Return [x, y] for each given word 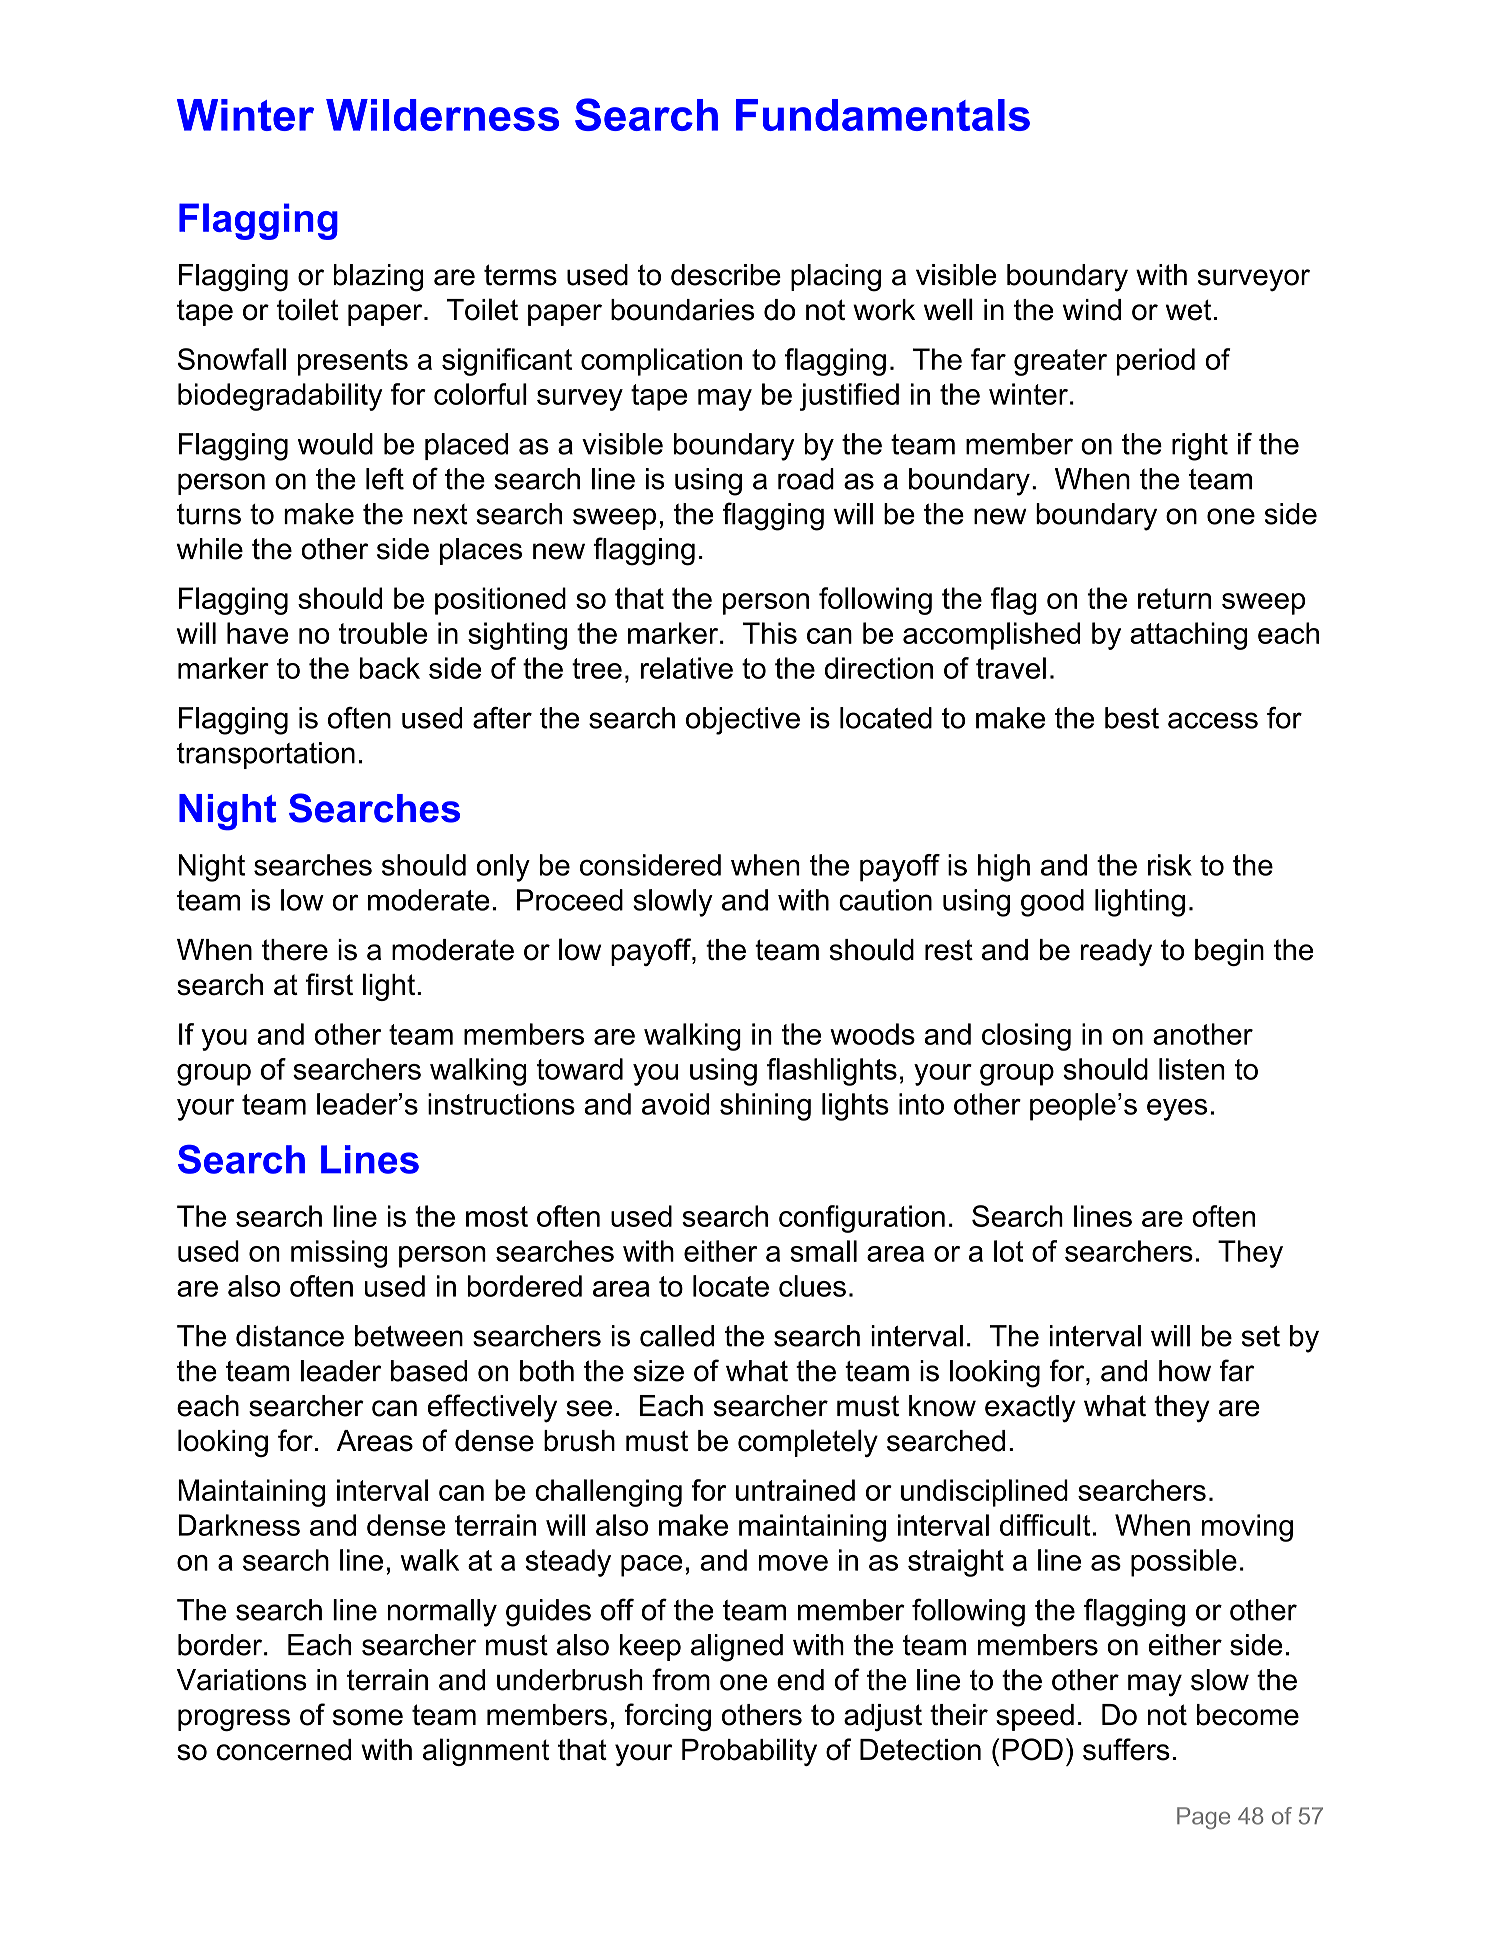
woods [872, 1034]
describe [726, 275]
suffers [1126, 1749]
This [770, 633]
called [677, 1336]
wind [1092, 310]
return [1174, 598]
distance [290, 1336]
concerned [284, 1750]
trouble [383, 633]
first [329, 984]
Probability [749, 1752]
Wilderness [442, 115]
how [1185, 1371]
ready [1116, 952]
